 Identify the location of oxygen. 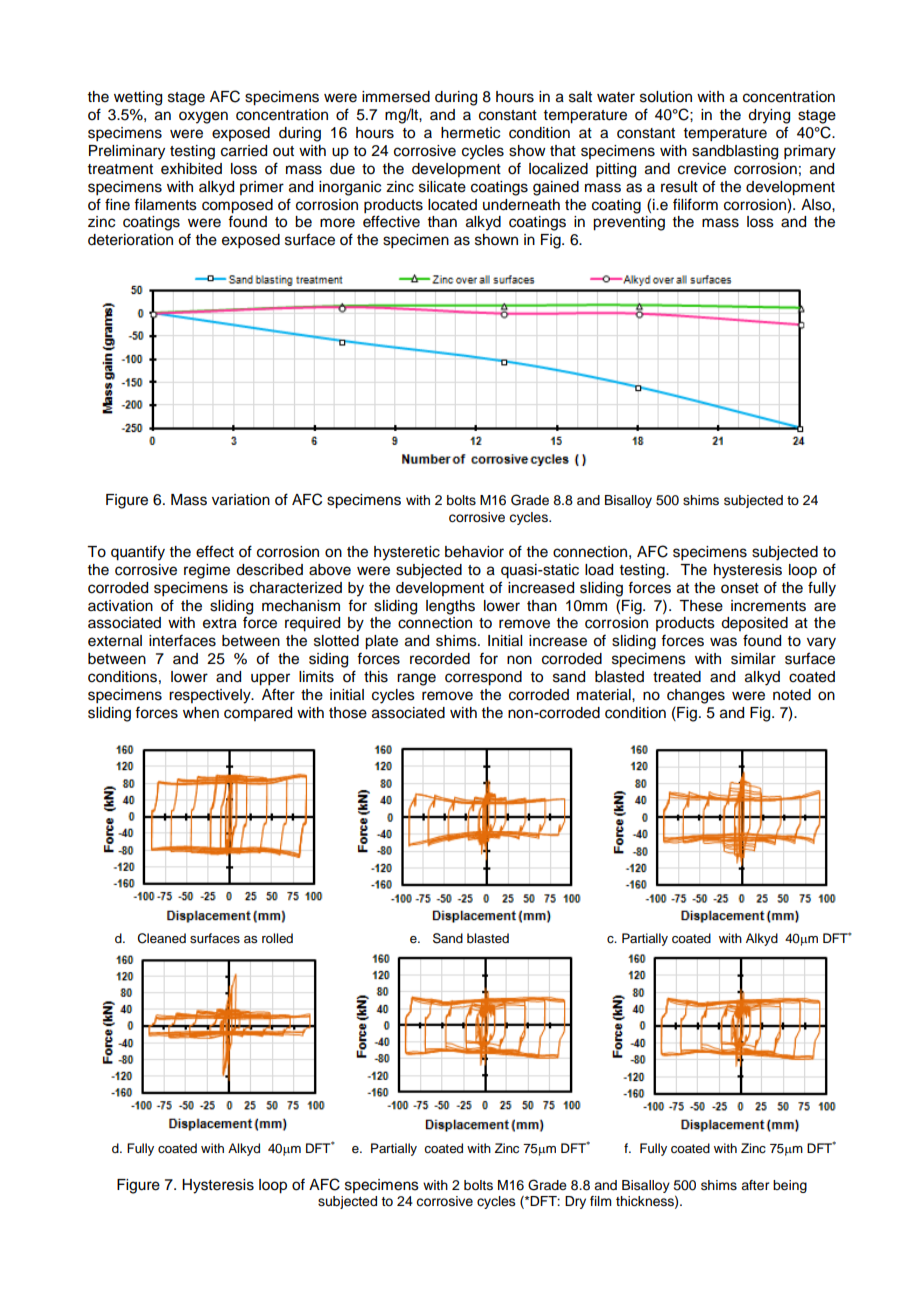
(203, 117).
